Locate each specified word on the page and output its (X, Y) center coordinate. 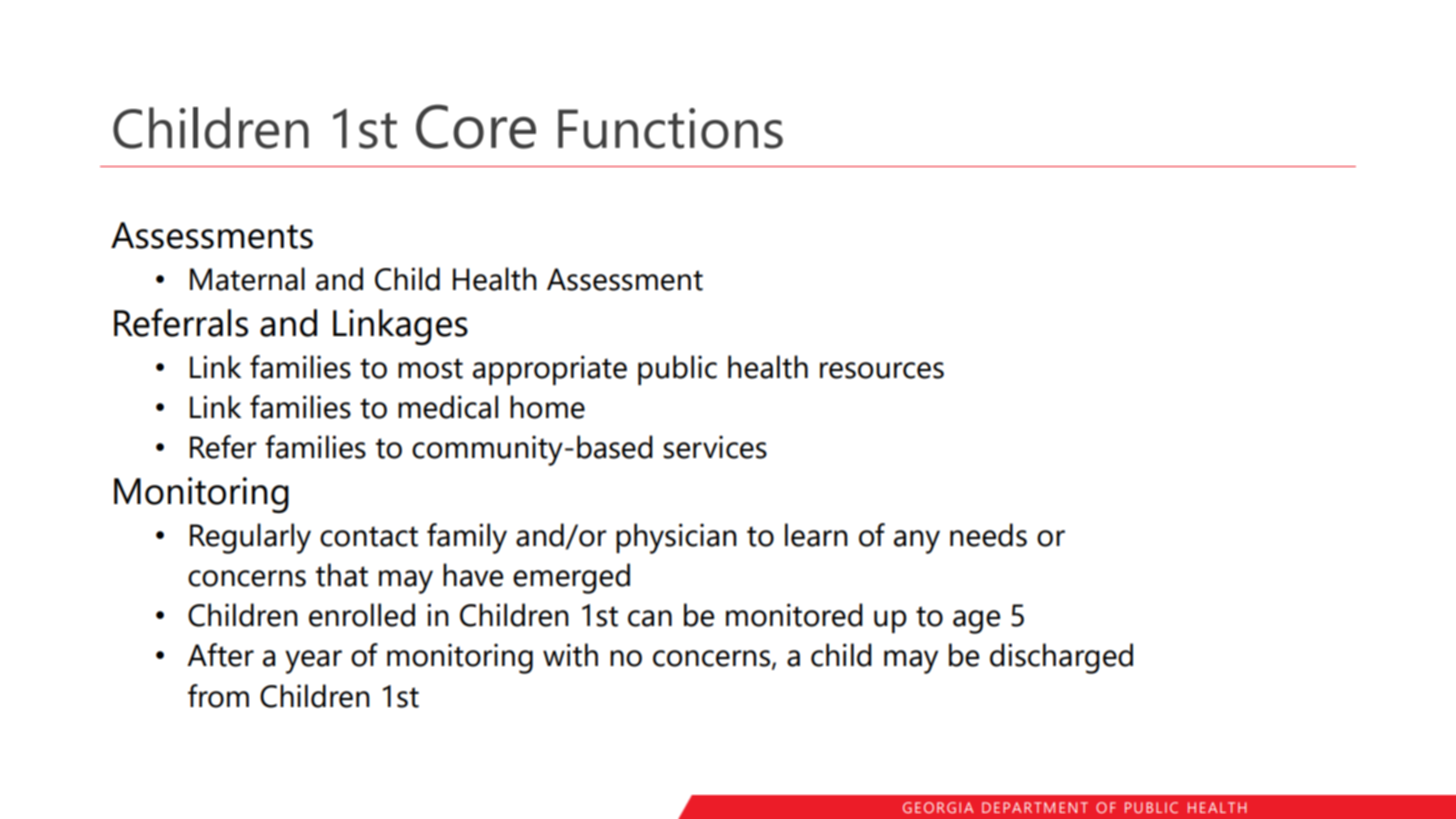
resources (882, 370)
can (650, 618)
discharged (1061, 658)
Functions (670, 128)
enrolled (362, 615)
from (218, 696)
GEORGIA (938, 807)
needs (988, 535)
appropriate (550, 370)
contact (369, 536)
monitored (794, 615)
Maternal (247, 279)
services (715, 447)
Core (476, 126)
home (547, 407)
